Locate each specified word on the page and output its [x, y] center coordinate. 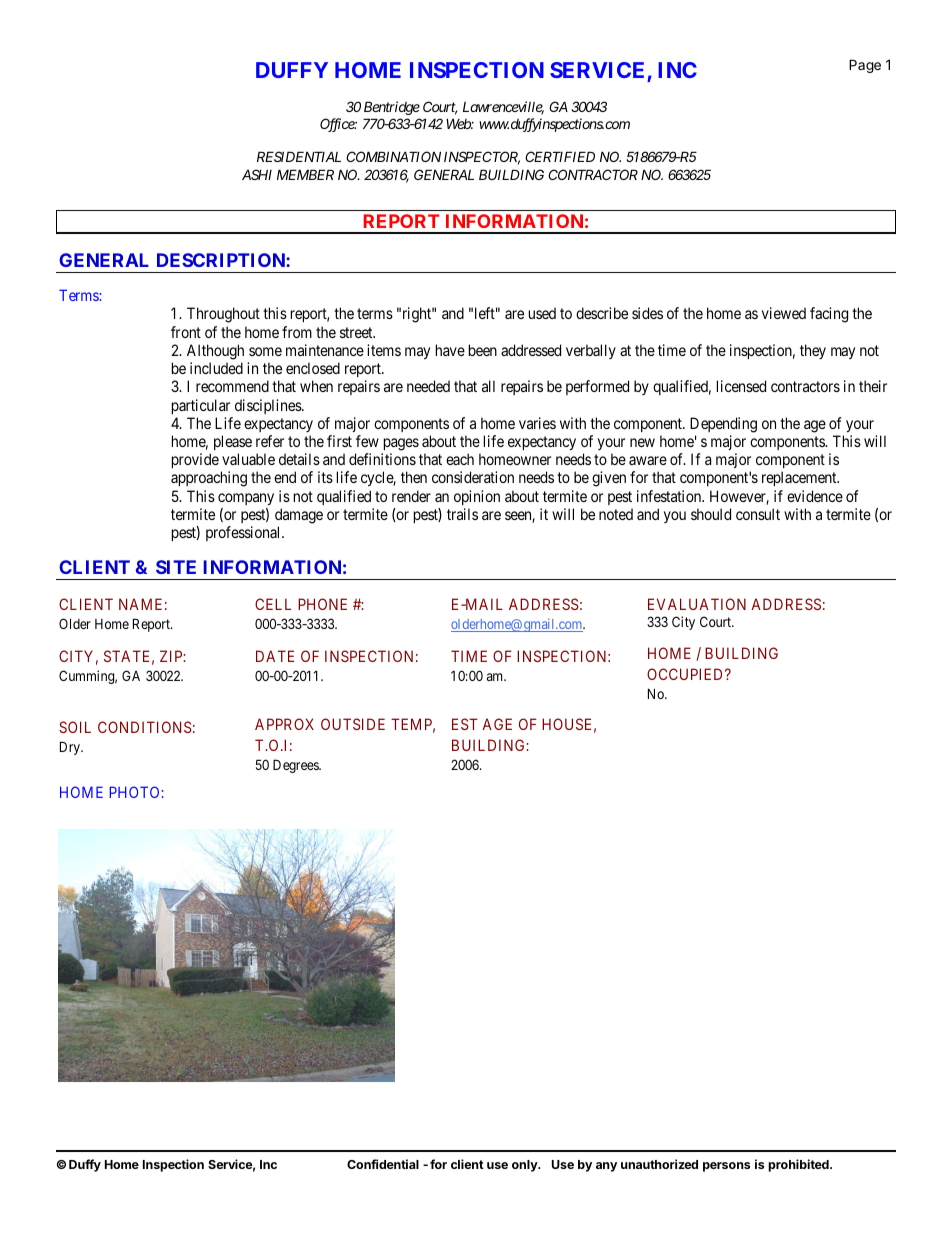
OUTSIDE [353, 724]
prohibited [799, 1165]
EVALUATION [697, 604]
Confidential [383, 1164]
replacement [800, 478]
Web [459, 123]
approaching [209, 479]
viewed [784, 313]
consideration [473, 477]
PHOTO [134, 792]
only [526, 1166]
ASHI [257, 174]
